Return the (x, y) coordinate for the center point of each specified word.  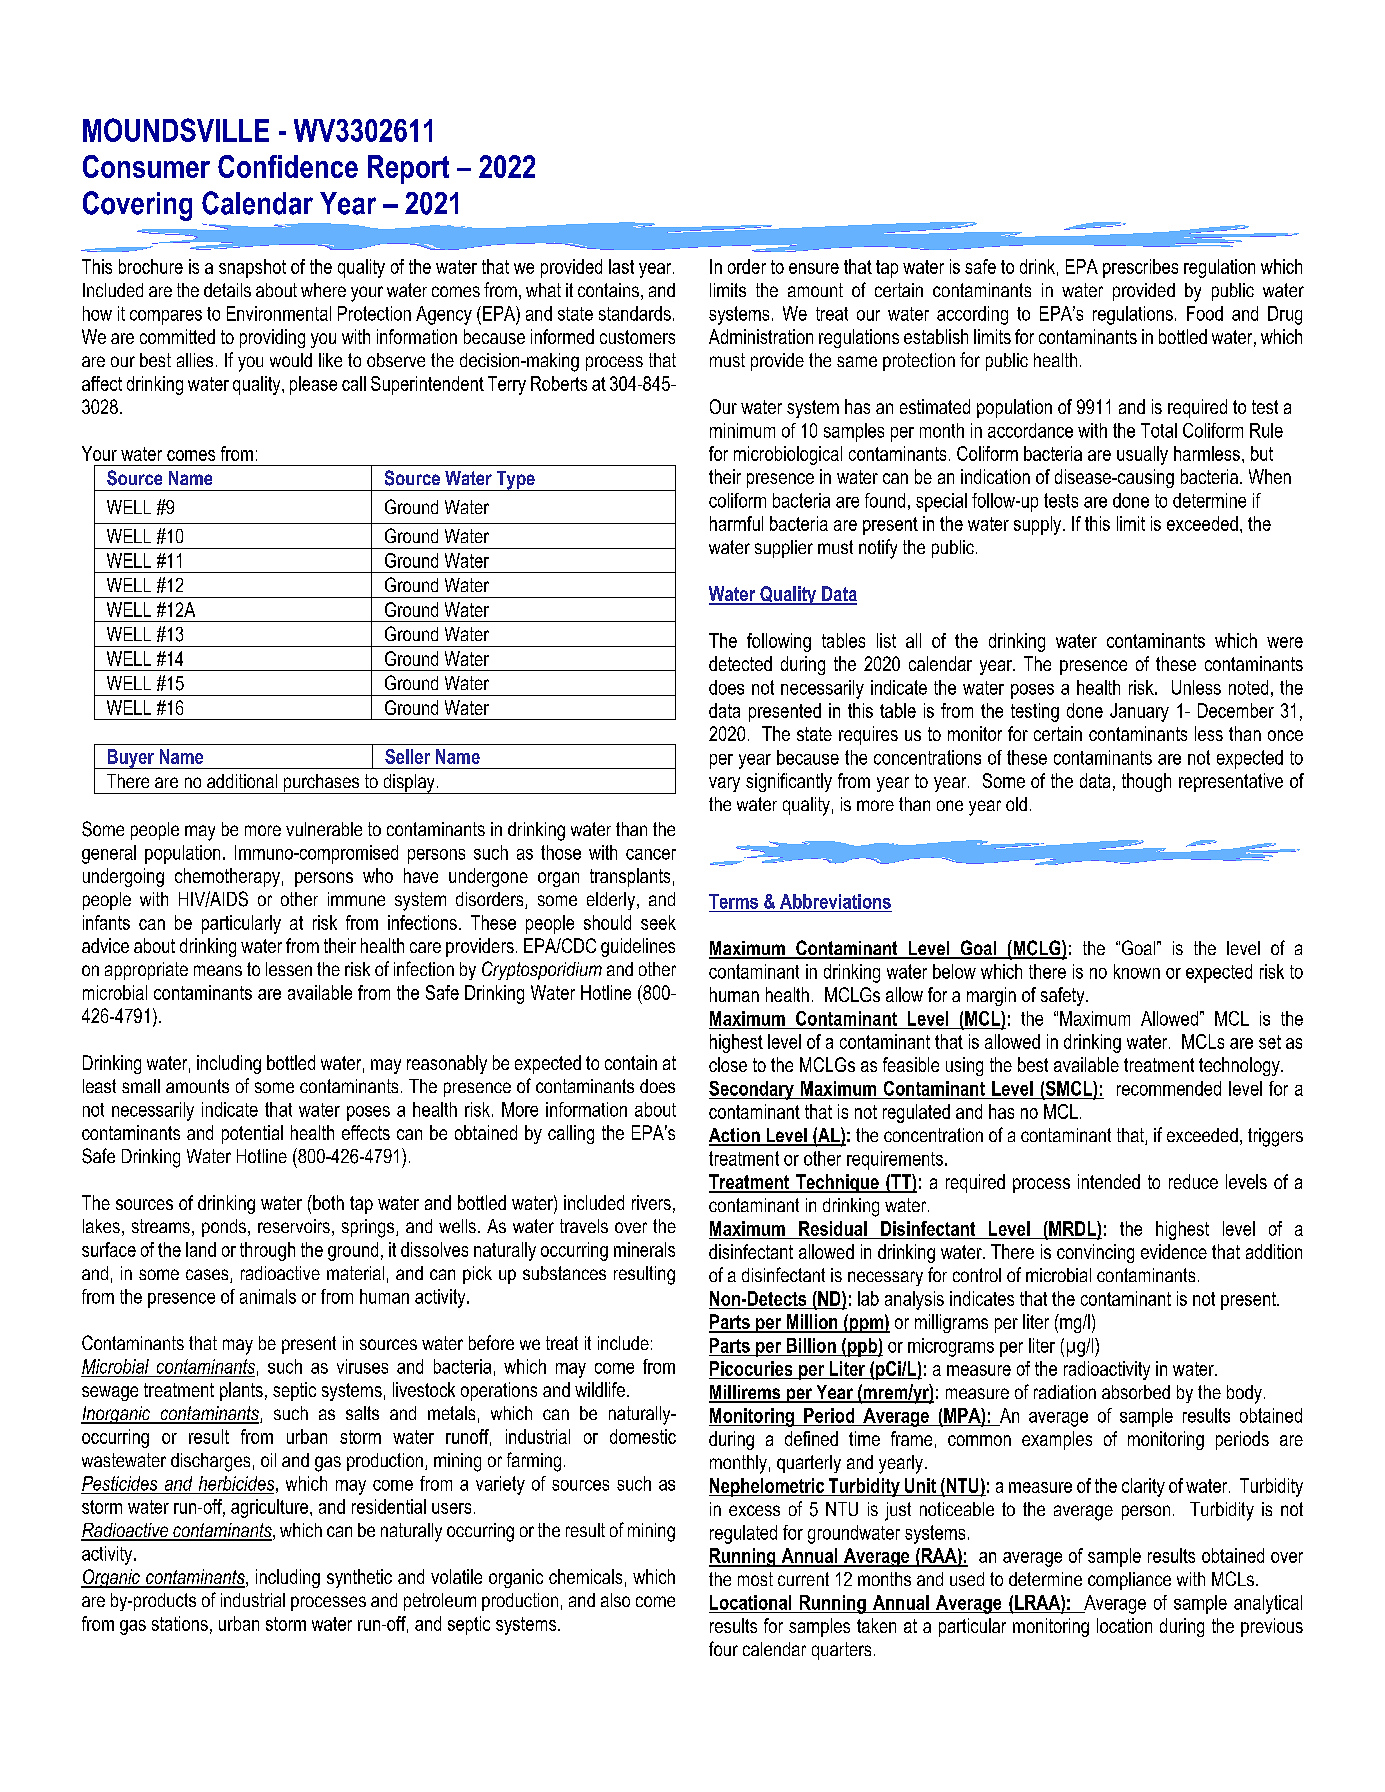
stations (180, 1623)
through (267, 1251)
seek (658, 922)
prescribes (1140, 268)
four (723, 1648)
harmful (736, 523)
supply (1039, 525)
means (218, 970)
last (621, 266)
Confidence (288, 166)
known (1137, 971)
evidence (1174, 1251)
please (313, 385)
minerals (644, 1249)
